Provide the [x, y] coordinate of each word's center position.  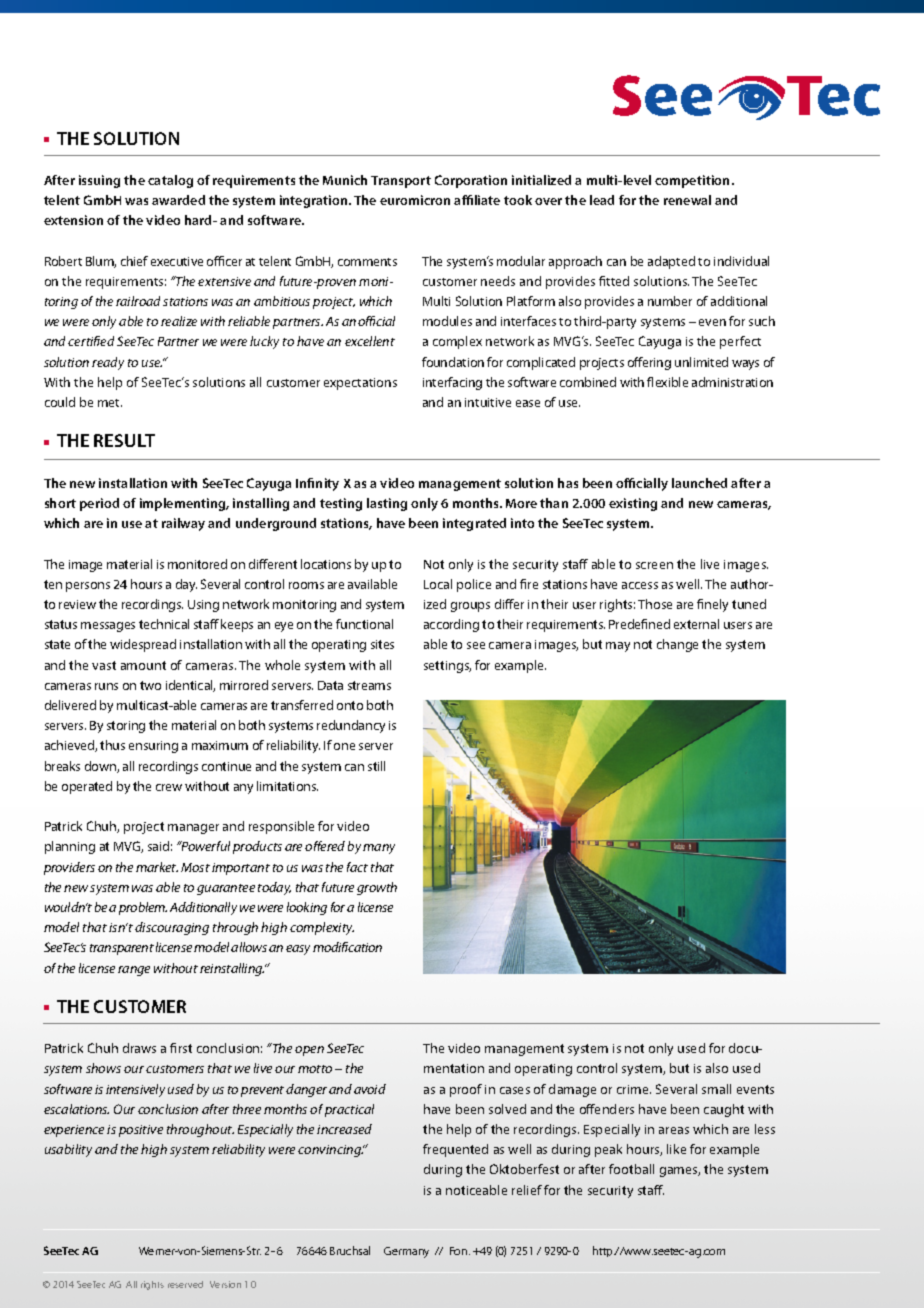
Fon [460, 1251]
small [716, 1089]
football [631, 1169]
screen [654, 565]
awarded [178, 200]
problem [143, 908]
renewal [687, 200]
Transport [401, 182]
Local [438, 584]
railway [183, 524]
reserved [185, 1284]
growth [377, 888]
